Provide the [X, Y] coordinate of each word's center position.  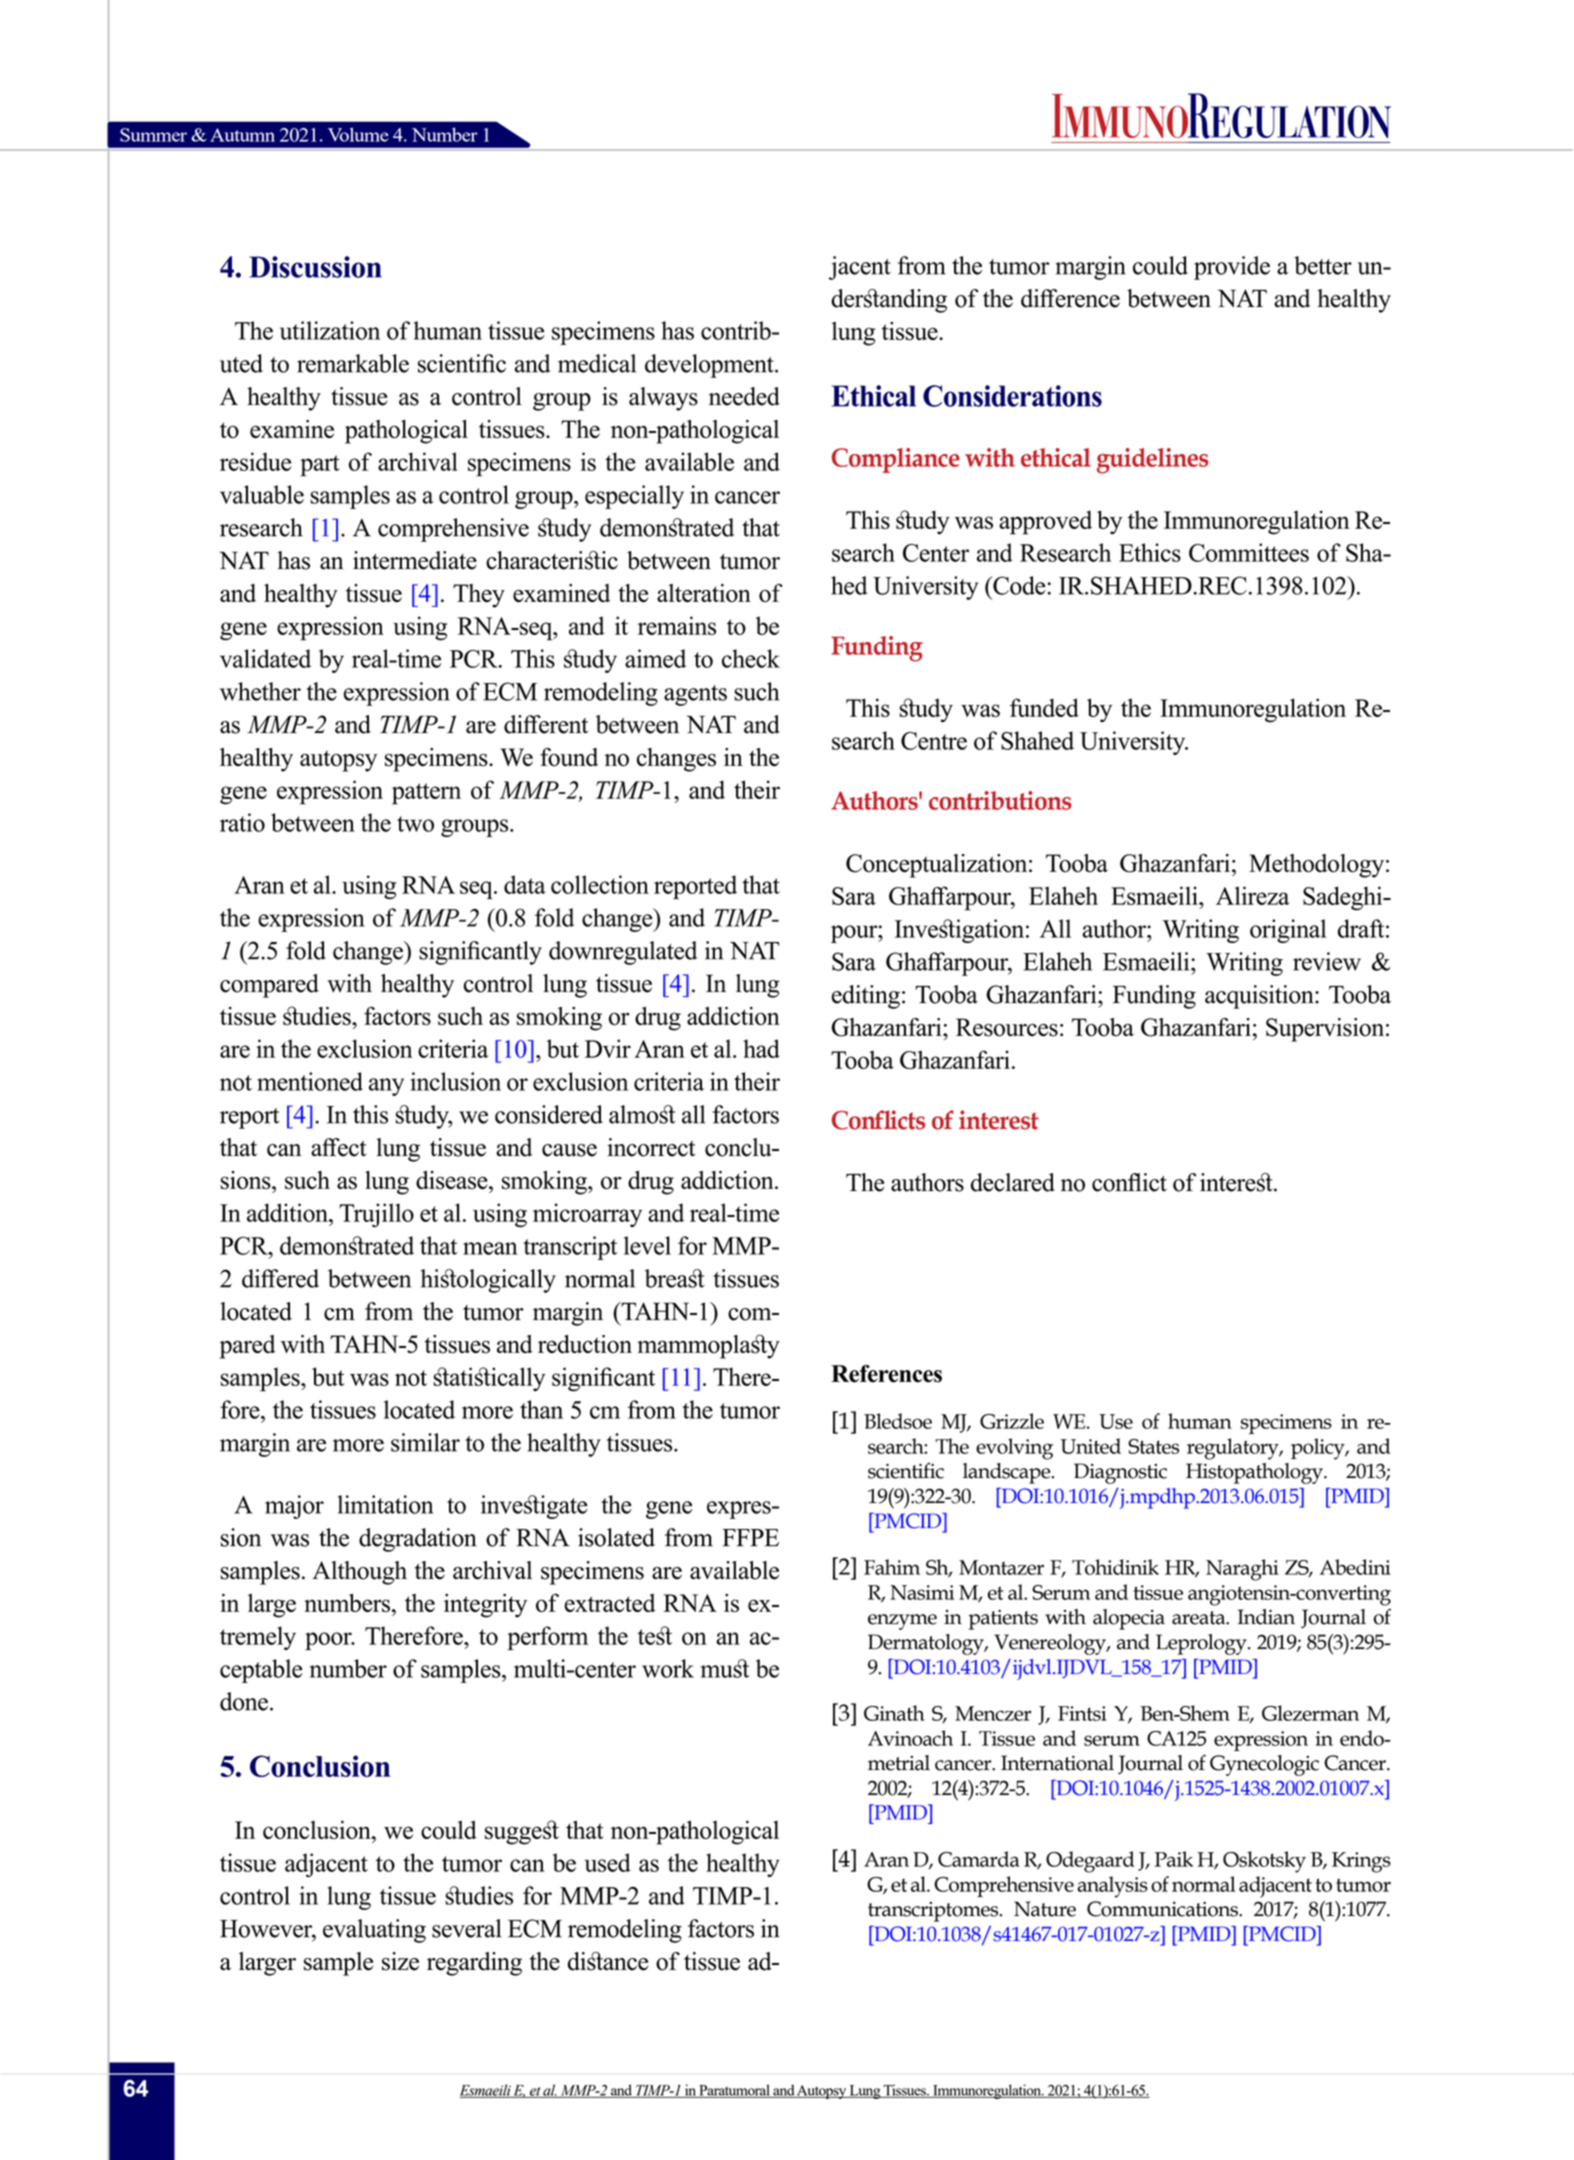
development [710, 366]
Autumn [242, 135]
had [761, 1048]
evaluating [374, 1931]
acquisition [1260, 997]
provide [1232, 268]
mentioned [310, 1081]
